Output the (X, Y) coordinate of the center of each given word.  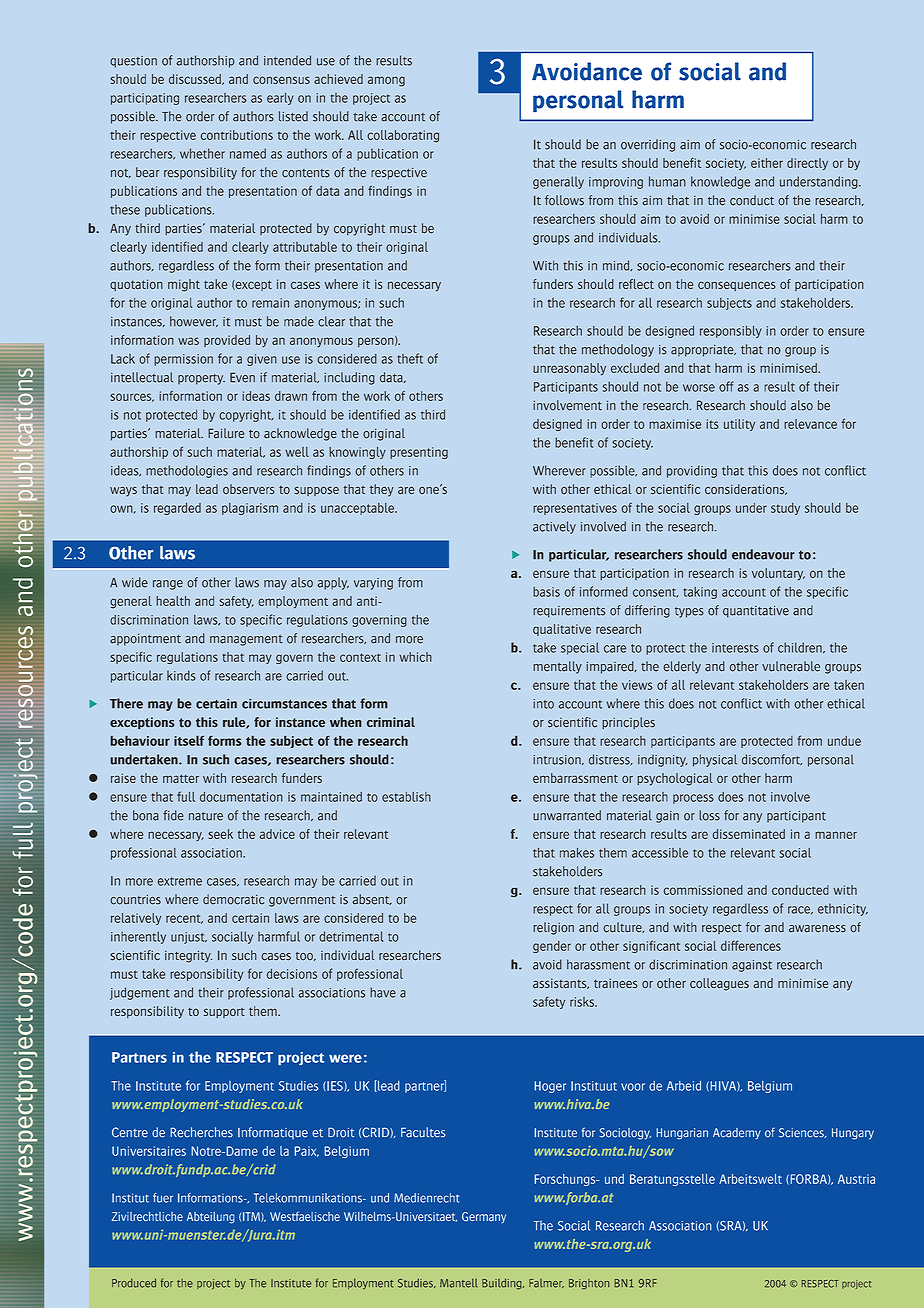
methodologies (187, 471)
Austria (856, 1179)
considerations (746, 489)
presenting (419, 453)
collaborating (403, 136)
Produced (134, 1283)
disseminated (748, 834)
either (767, 163)
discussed (196, 79)
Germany (484, 1217)
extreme (180, 881)
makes (577, 853)
